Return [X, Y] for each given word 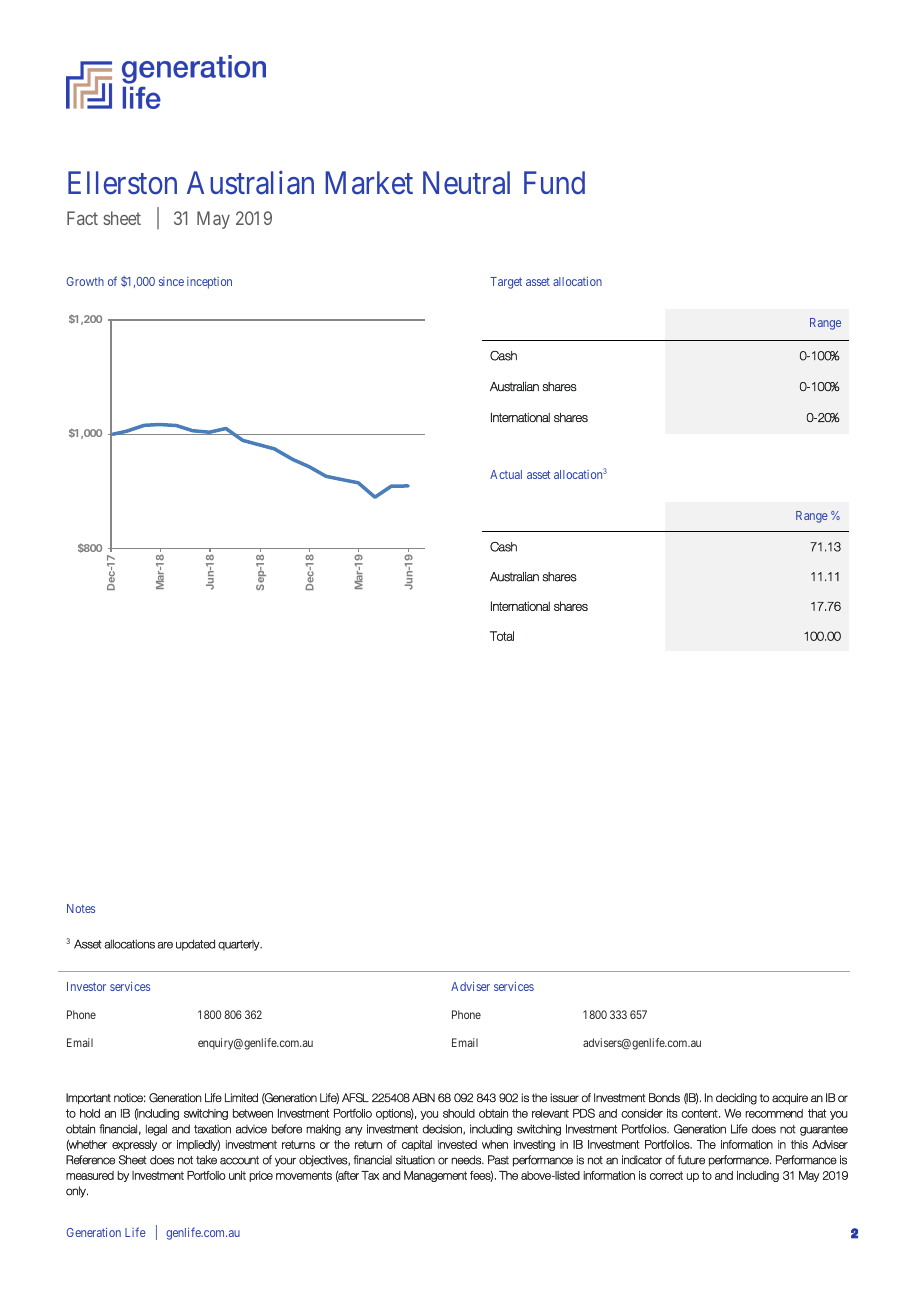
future [691, 1160]
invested [457, 1144]
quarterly [240, 945]
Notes [81, 908]
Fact [82, 218]
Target [506, 283]
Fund [554, 183]
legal [156, 1130]
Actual [506, 474]
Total [502, 636]
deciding [736, 1099]
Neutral [466, 183]
